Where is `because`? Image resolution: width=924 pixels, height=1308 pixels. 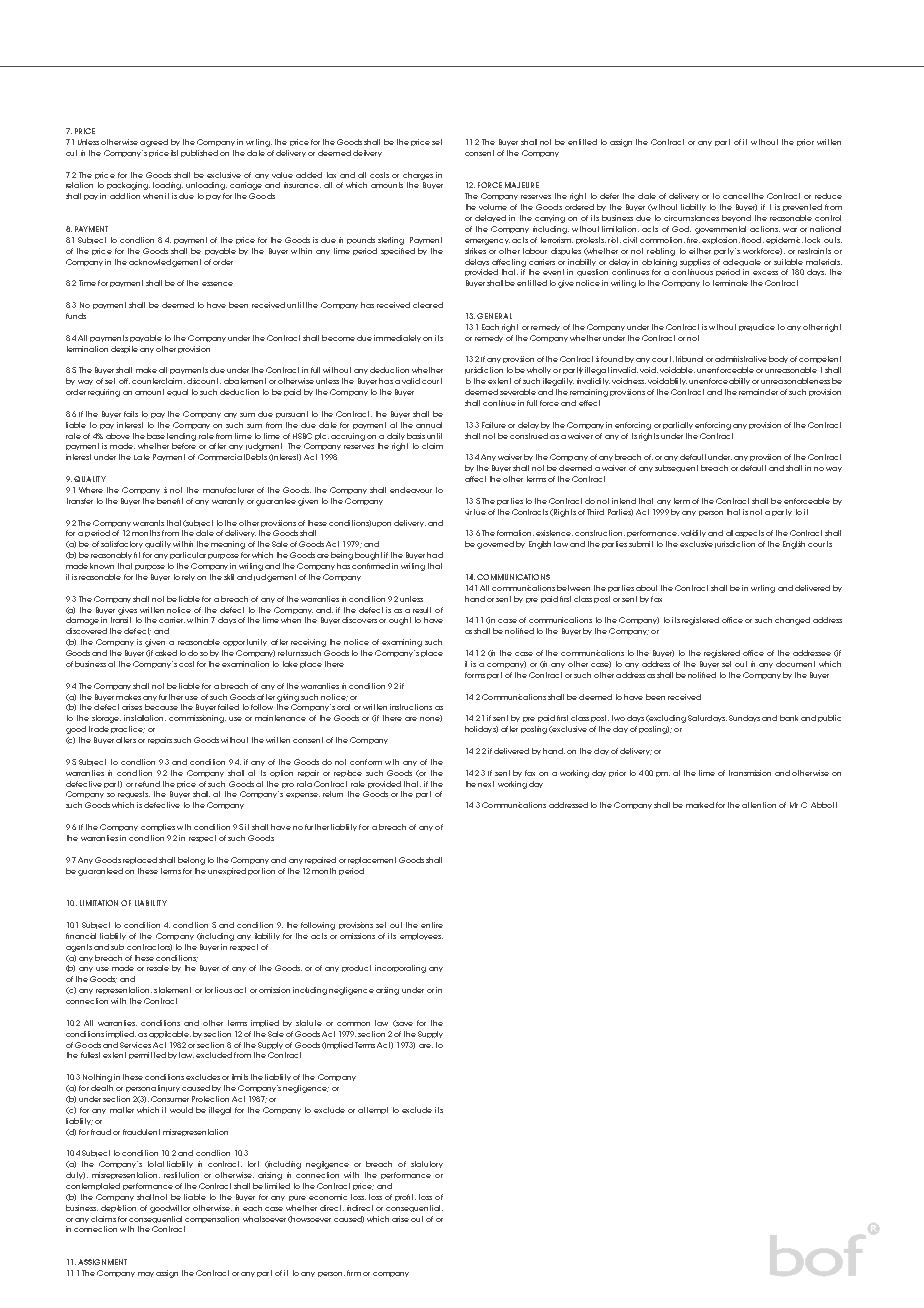
because is located at coordinates (161, 707).
